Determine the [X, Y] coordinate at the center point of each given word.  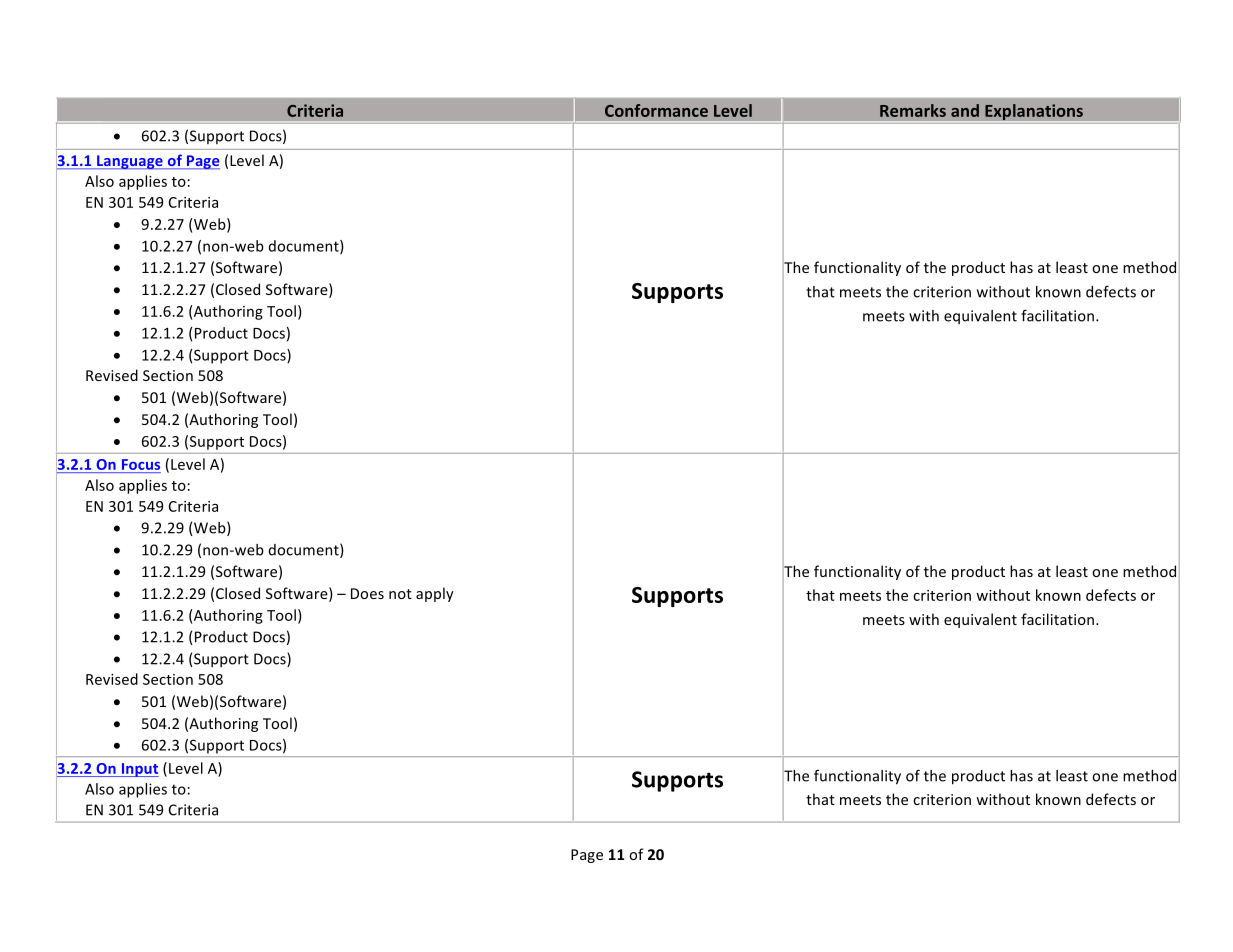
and [965, 110]
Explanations [1034, 113]
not [400, 594]
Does [367, 593]
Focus [141, 464]
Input [139, 770]
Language [130, 162]
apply [435, 594]
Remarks [913, 110]
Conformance [656, 110]
